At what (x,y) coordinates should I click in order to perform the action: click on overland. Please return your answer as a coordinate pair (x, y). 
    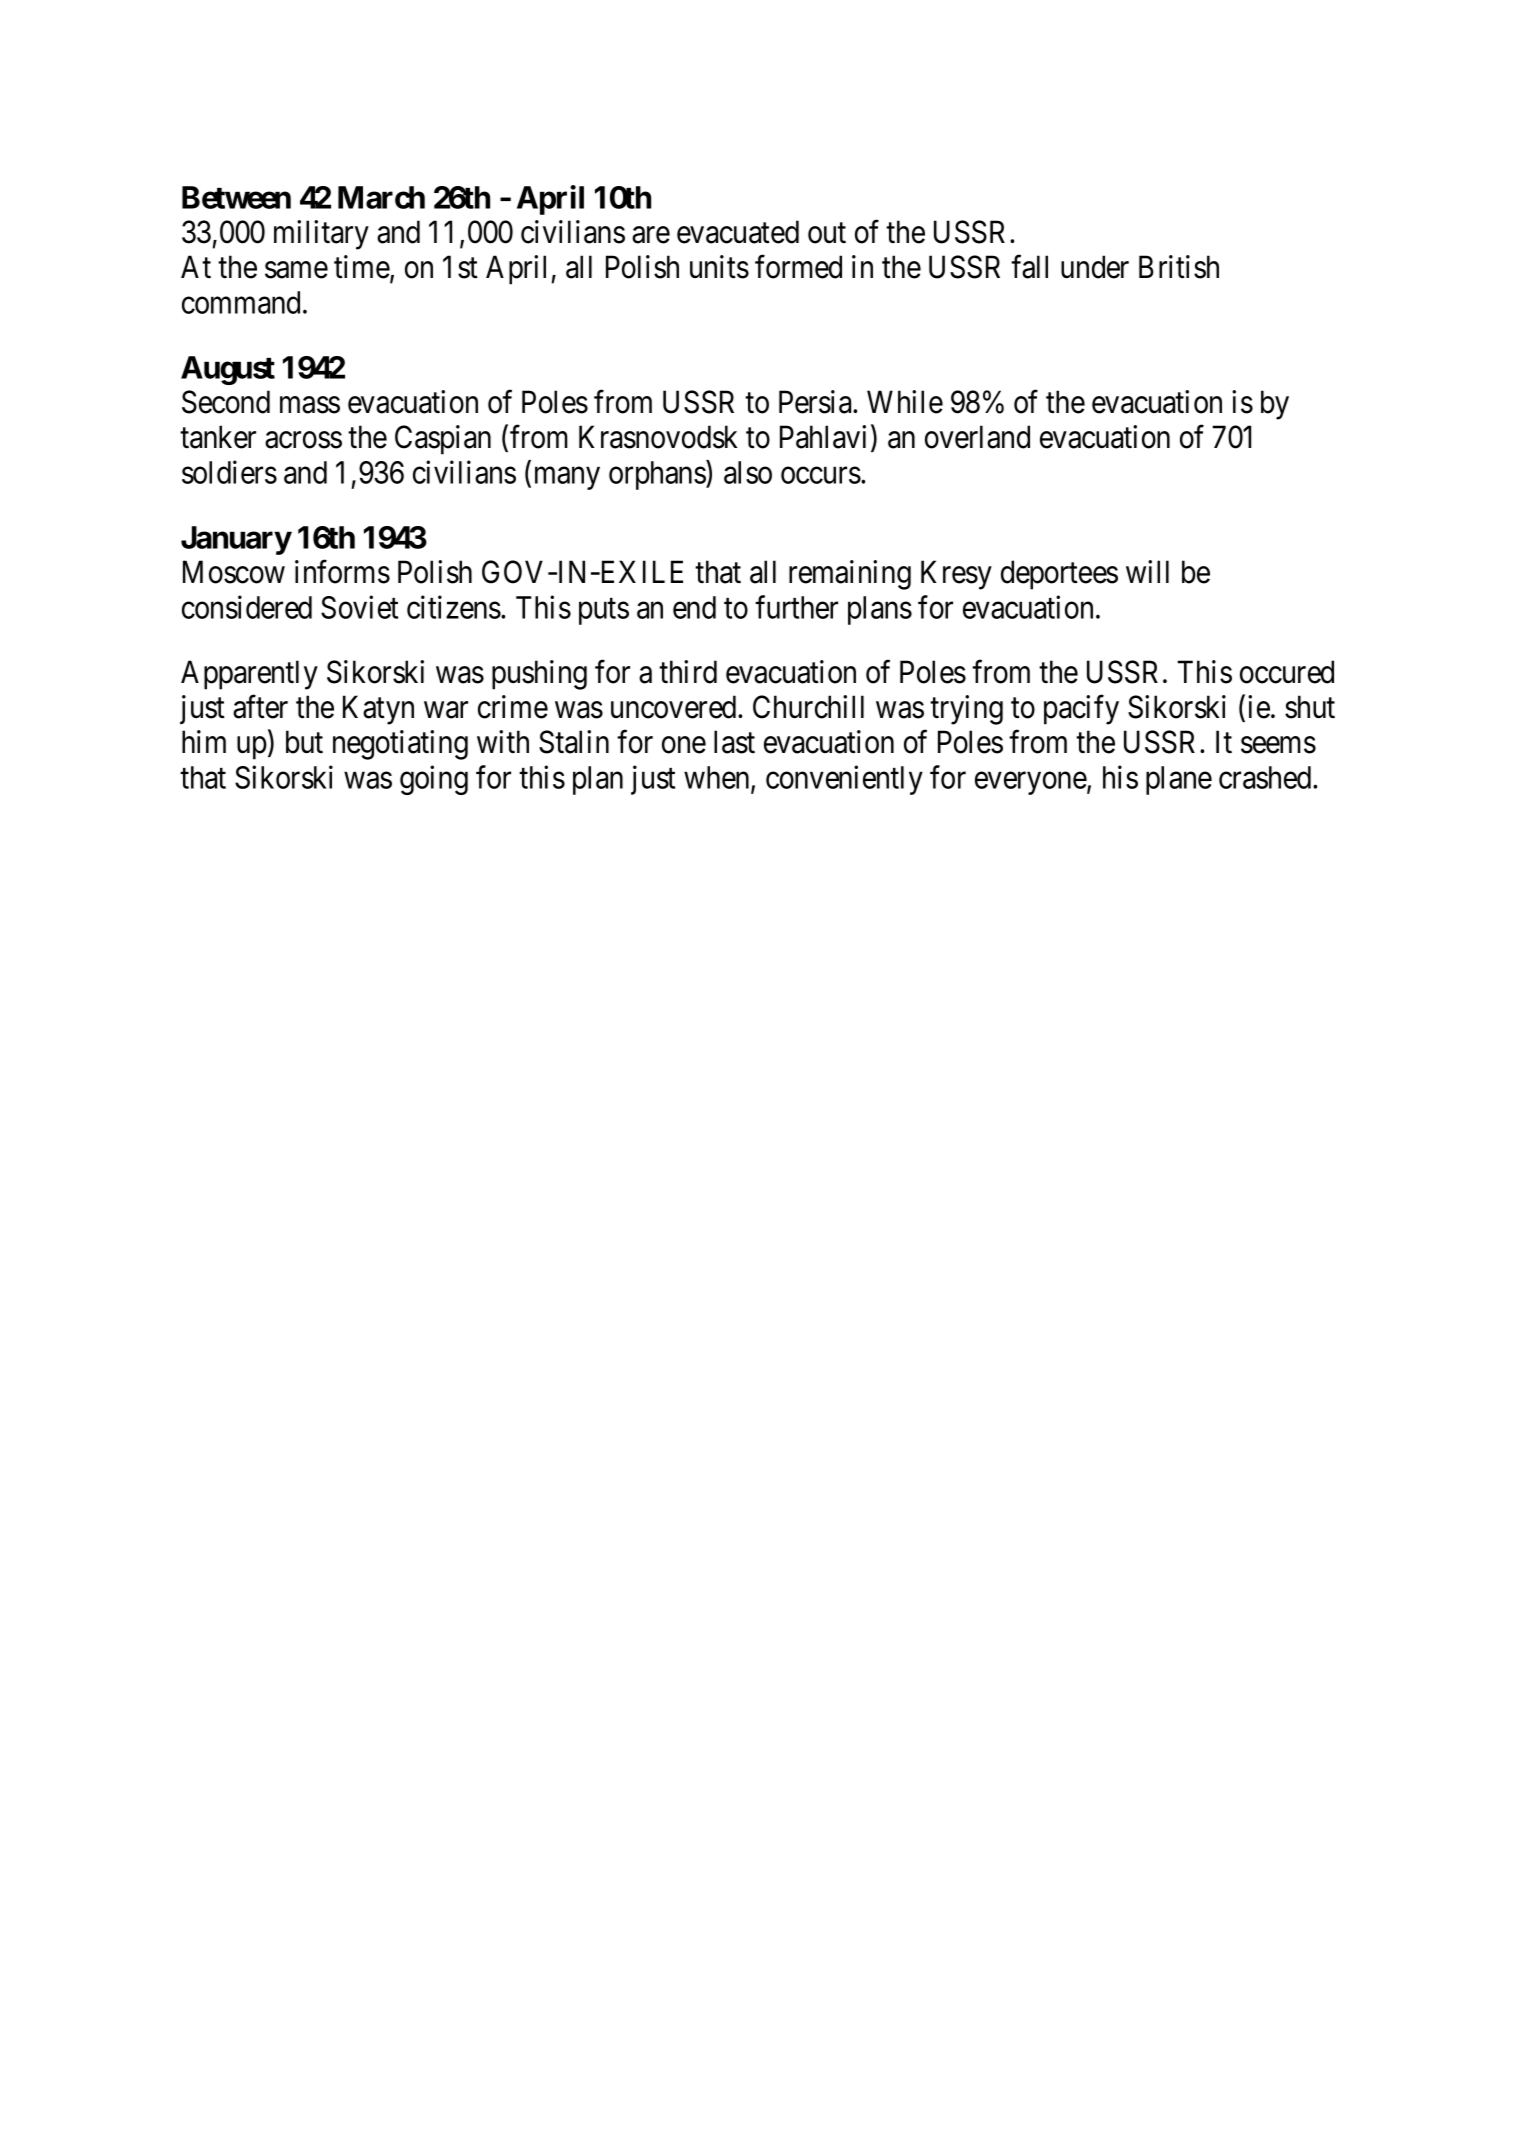
    Looking at the image, I should click on (977, 437).
